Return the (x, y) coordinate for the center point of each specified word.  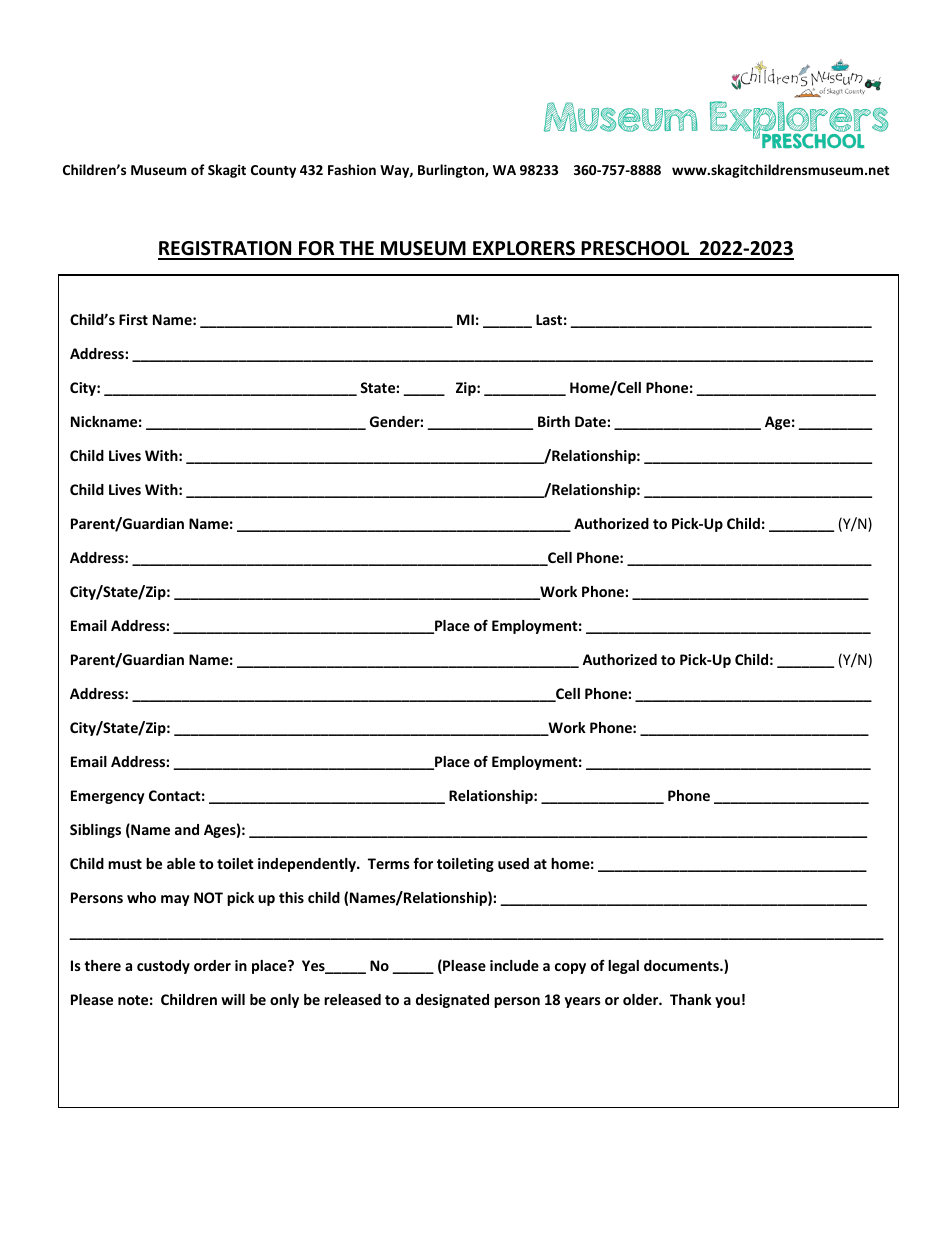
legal (623, 967)
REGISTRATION (226, 250)
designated (452, 1001)
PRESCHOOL (636, 250)
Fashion (352, 169)
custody (163, 967)
